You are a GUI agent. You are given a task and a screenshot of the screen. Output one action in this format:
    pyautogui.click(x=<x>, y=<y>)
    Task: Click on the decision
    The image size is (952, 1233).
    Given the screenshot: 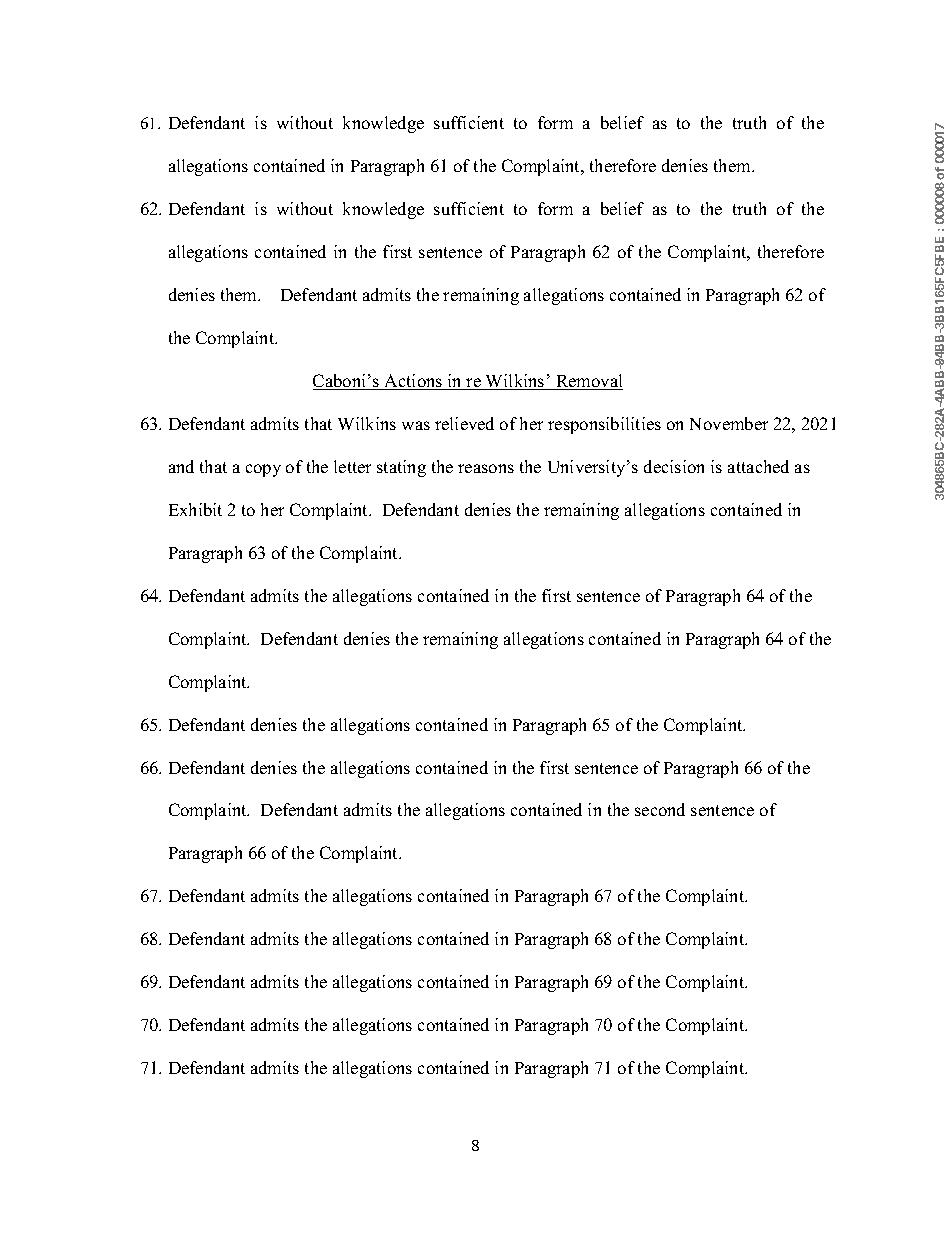 What is the action you would take?
    pyautogui.click(x=674, y=466)
